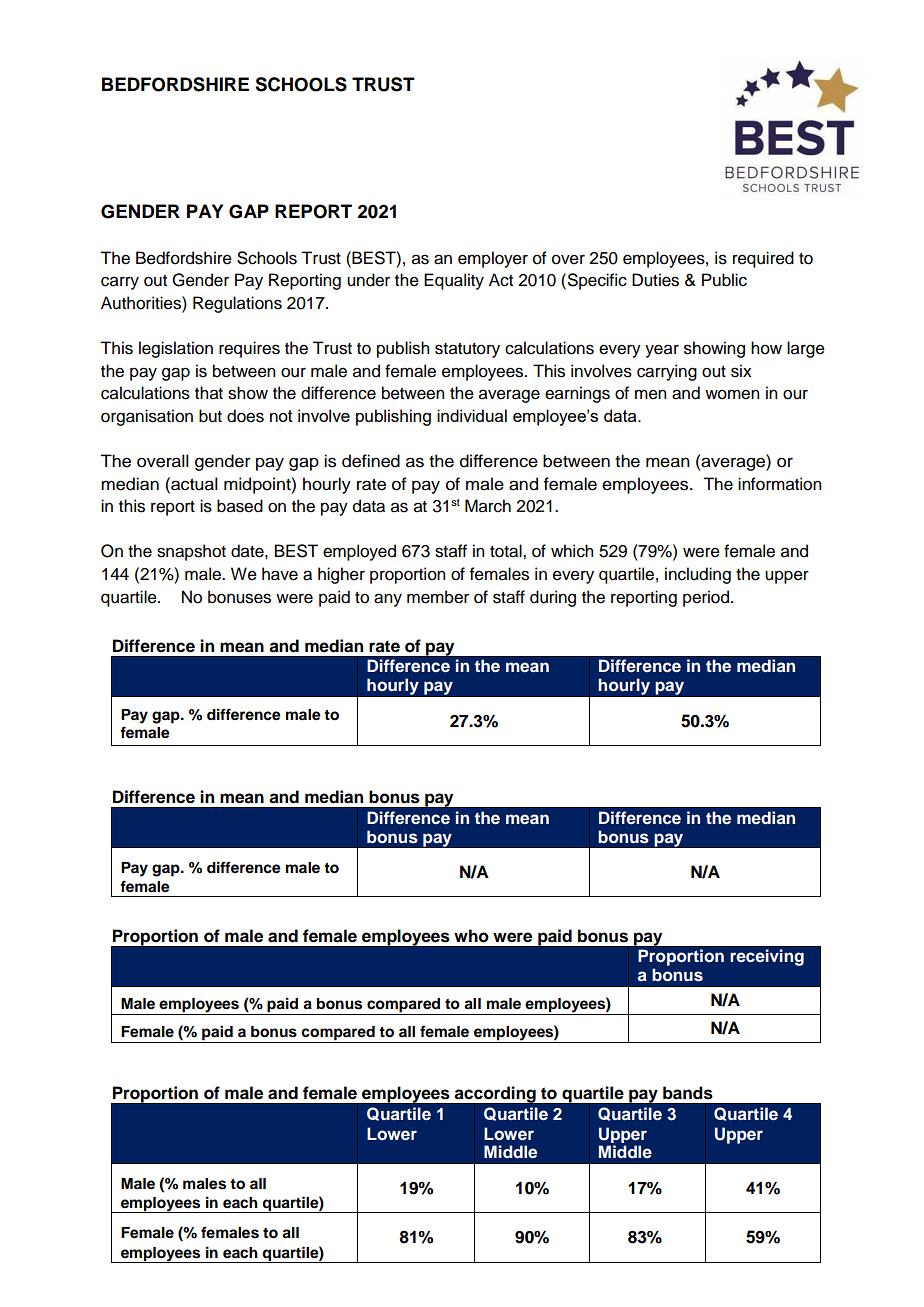 The height and width of the page is (1307, 924). I want to click on period, so click(706, 598).
